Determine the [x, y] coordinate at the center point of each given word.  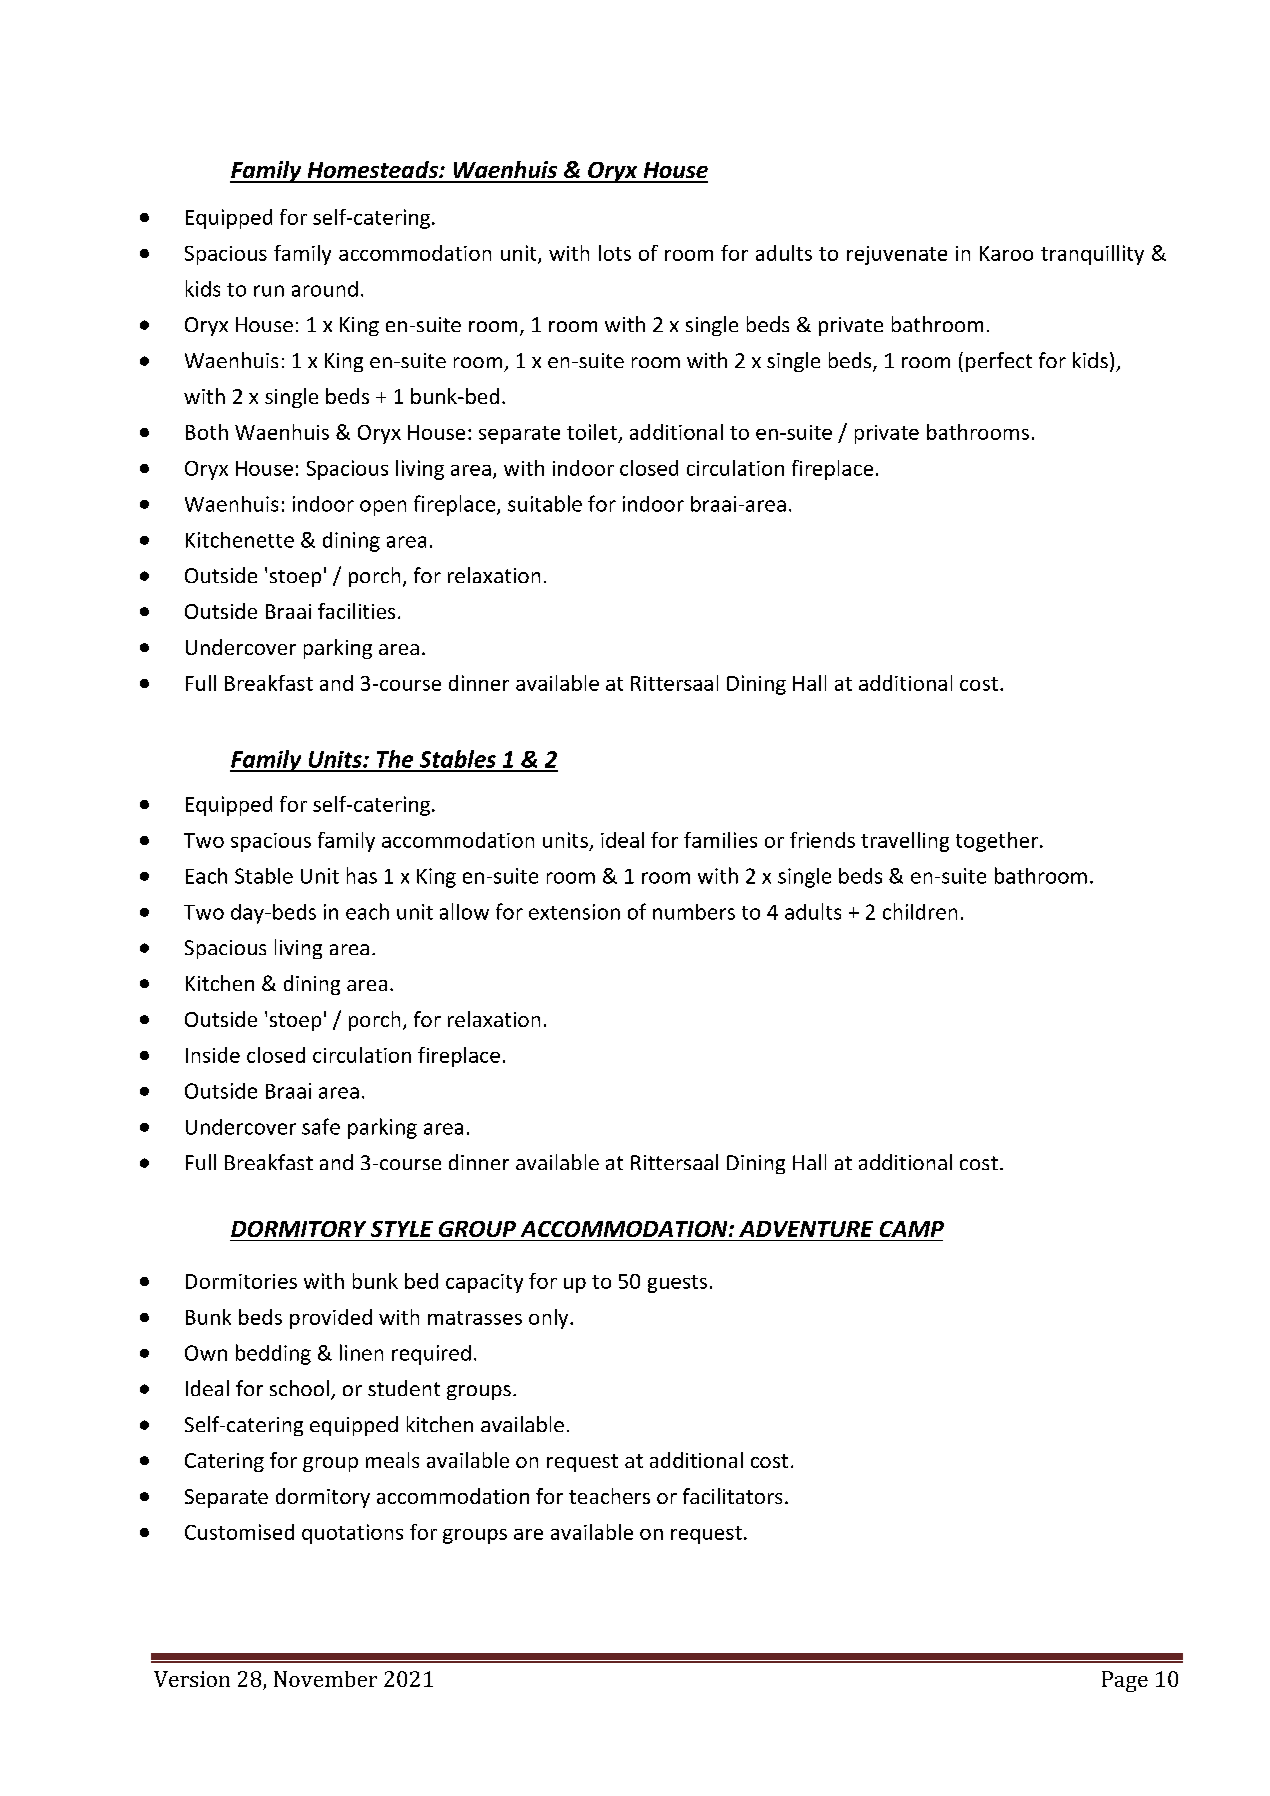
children [920, 911]
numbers [694, 912]
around [325, 289]
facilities [356, 611]
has [362, 875]
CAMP [912, 1229]
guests [677, 1284]
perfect [999, 362]
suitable [545, 503]
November [325, 1679]
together [998, 842]
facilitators [732, 1496]
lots [615, 253]
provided [331, 1319]
